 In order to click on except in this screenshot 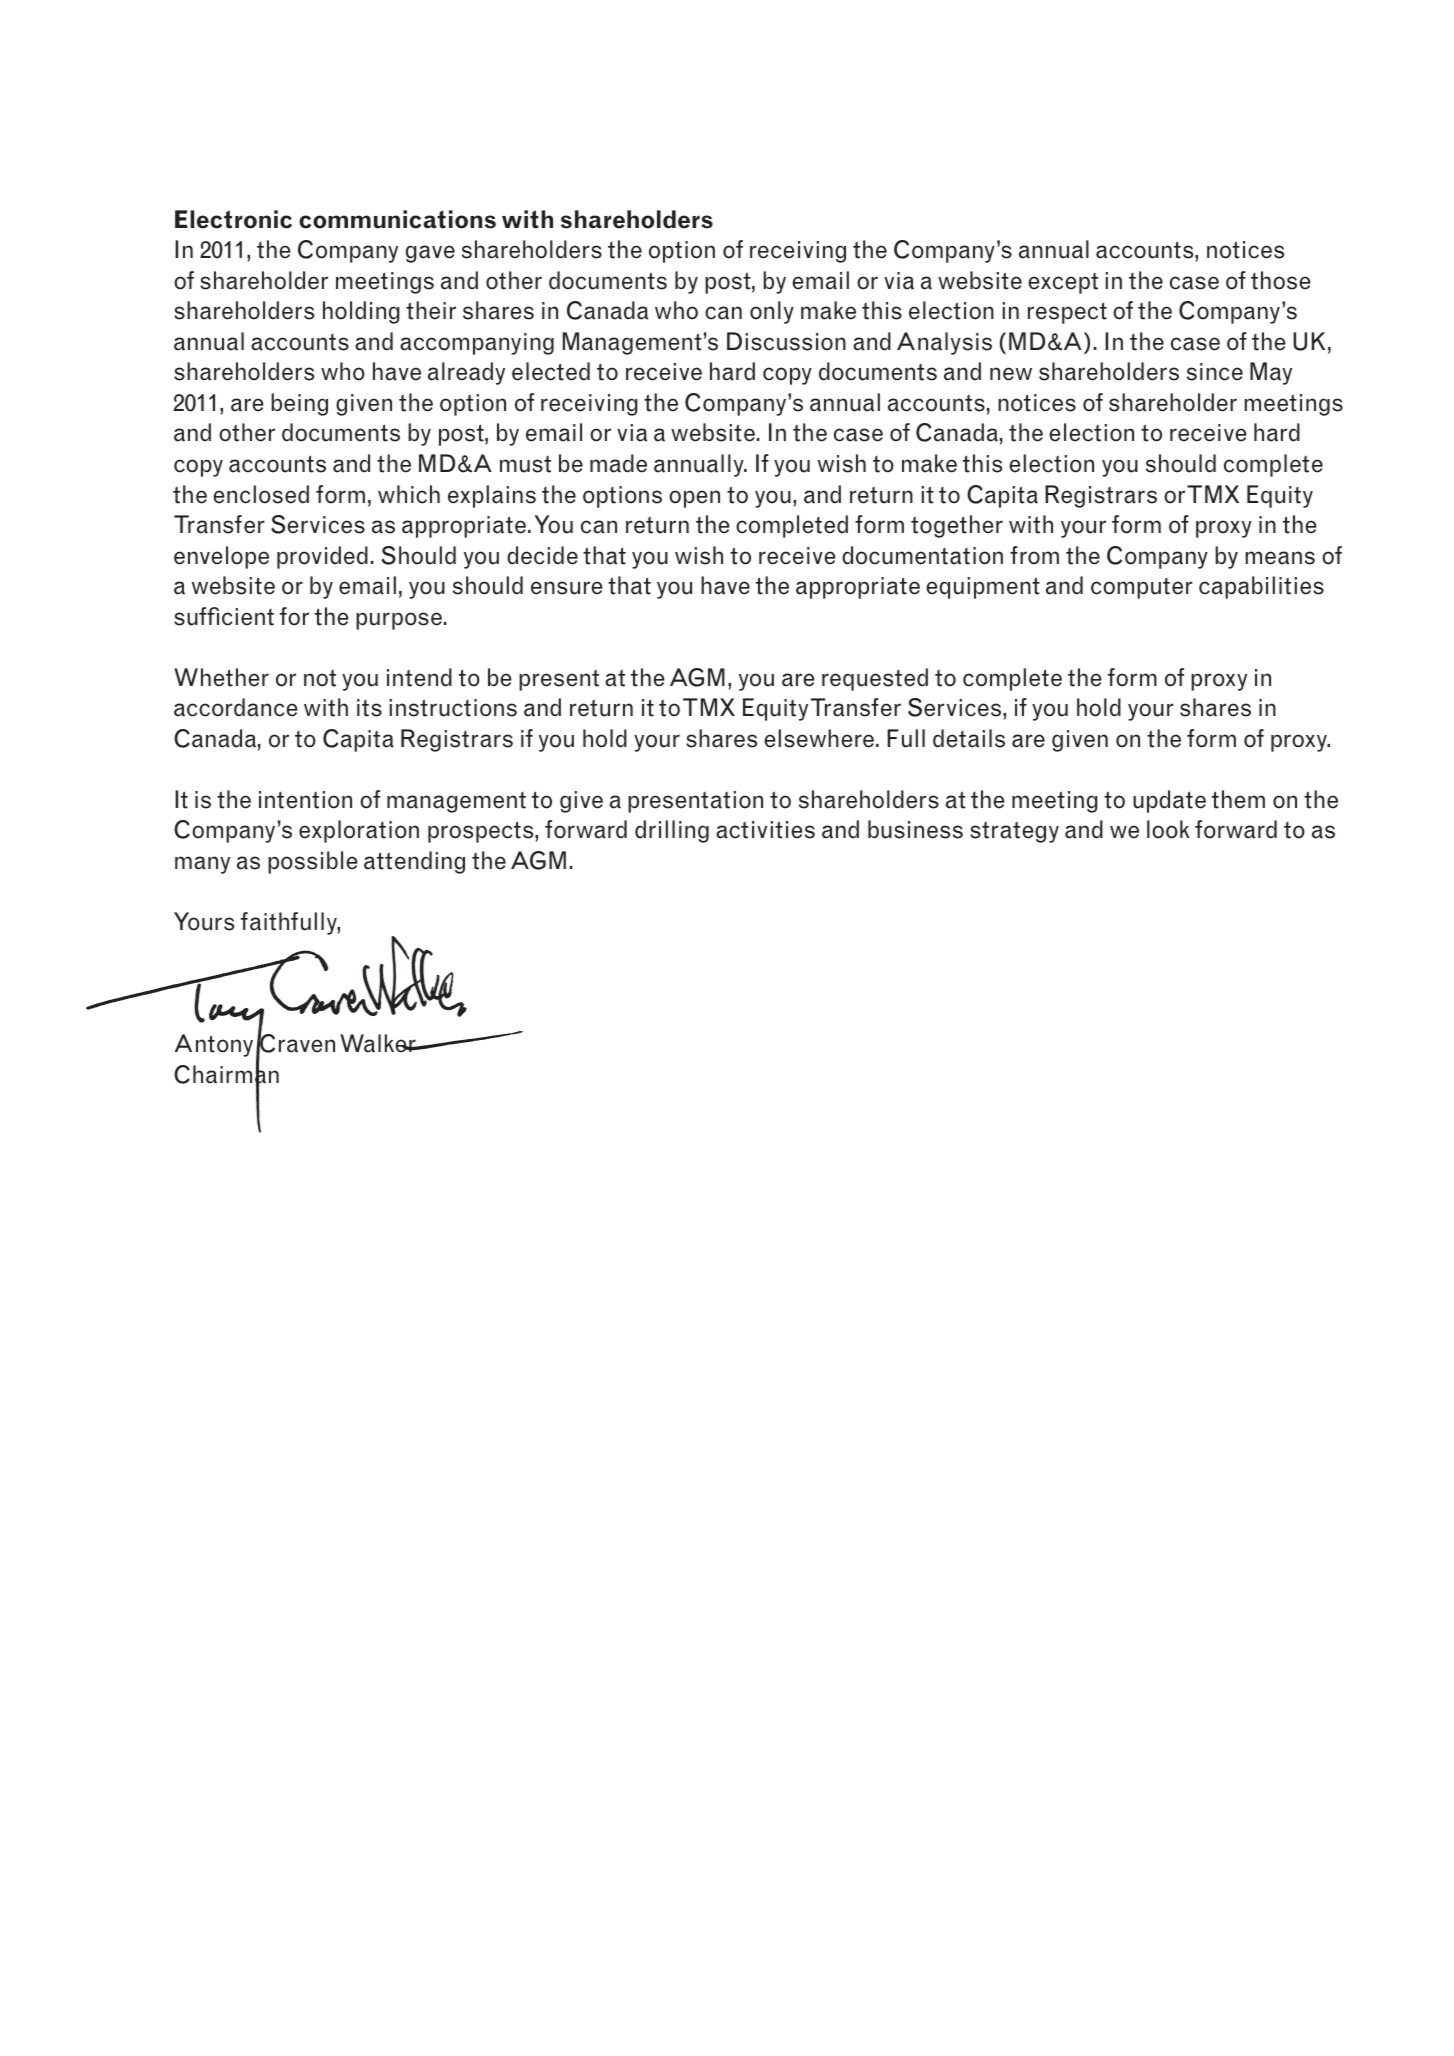, I will do `click(1063, 283)`.
